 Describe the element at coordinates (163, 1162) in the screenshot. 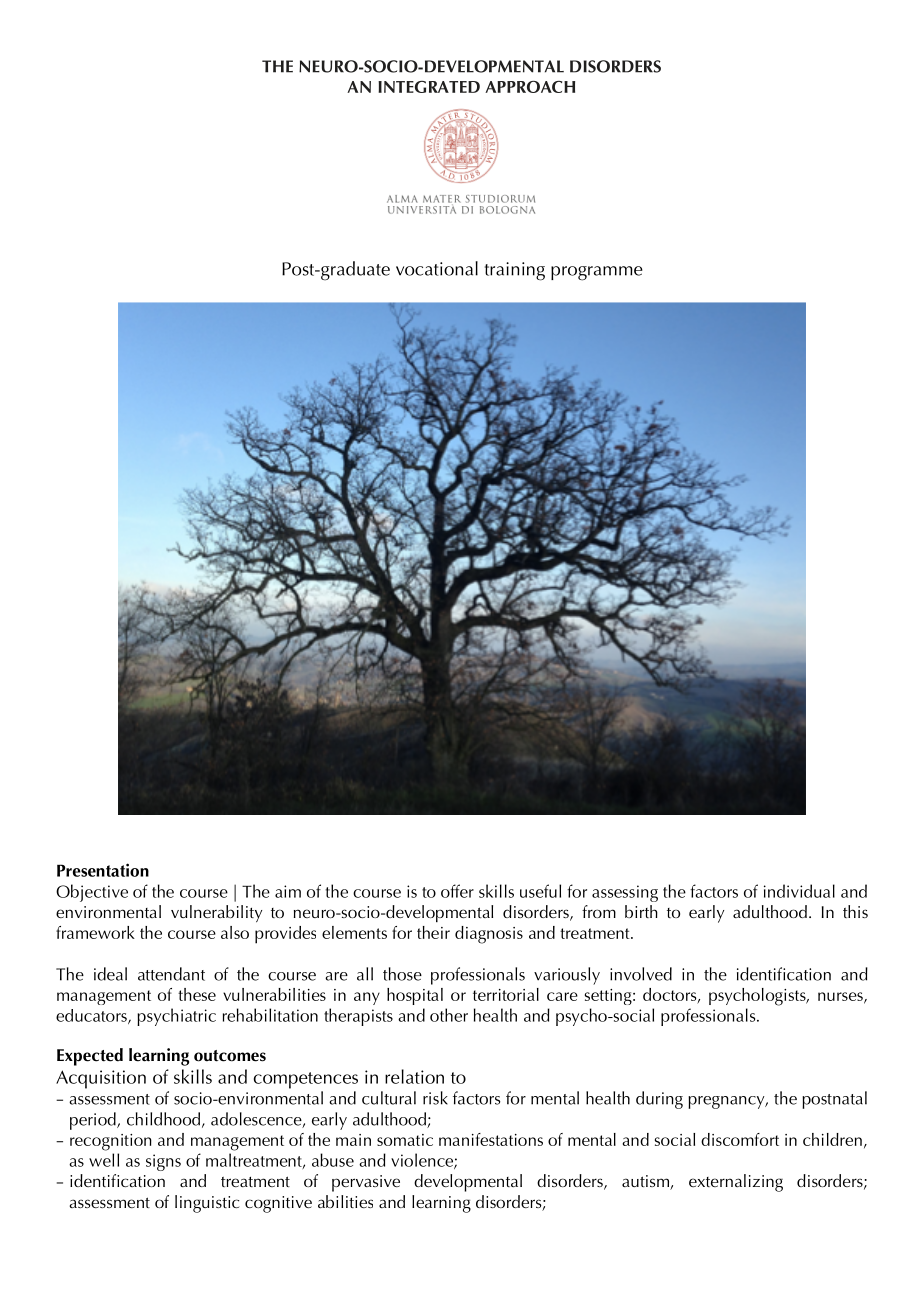

I see `signs` at that location.
